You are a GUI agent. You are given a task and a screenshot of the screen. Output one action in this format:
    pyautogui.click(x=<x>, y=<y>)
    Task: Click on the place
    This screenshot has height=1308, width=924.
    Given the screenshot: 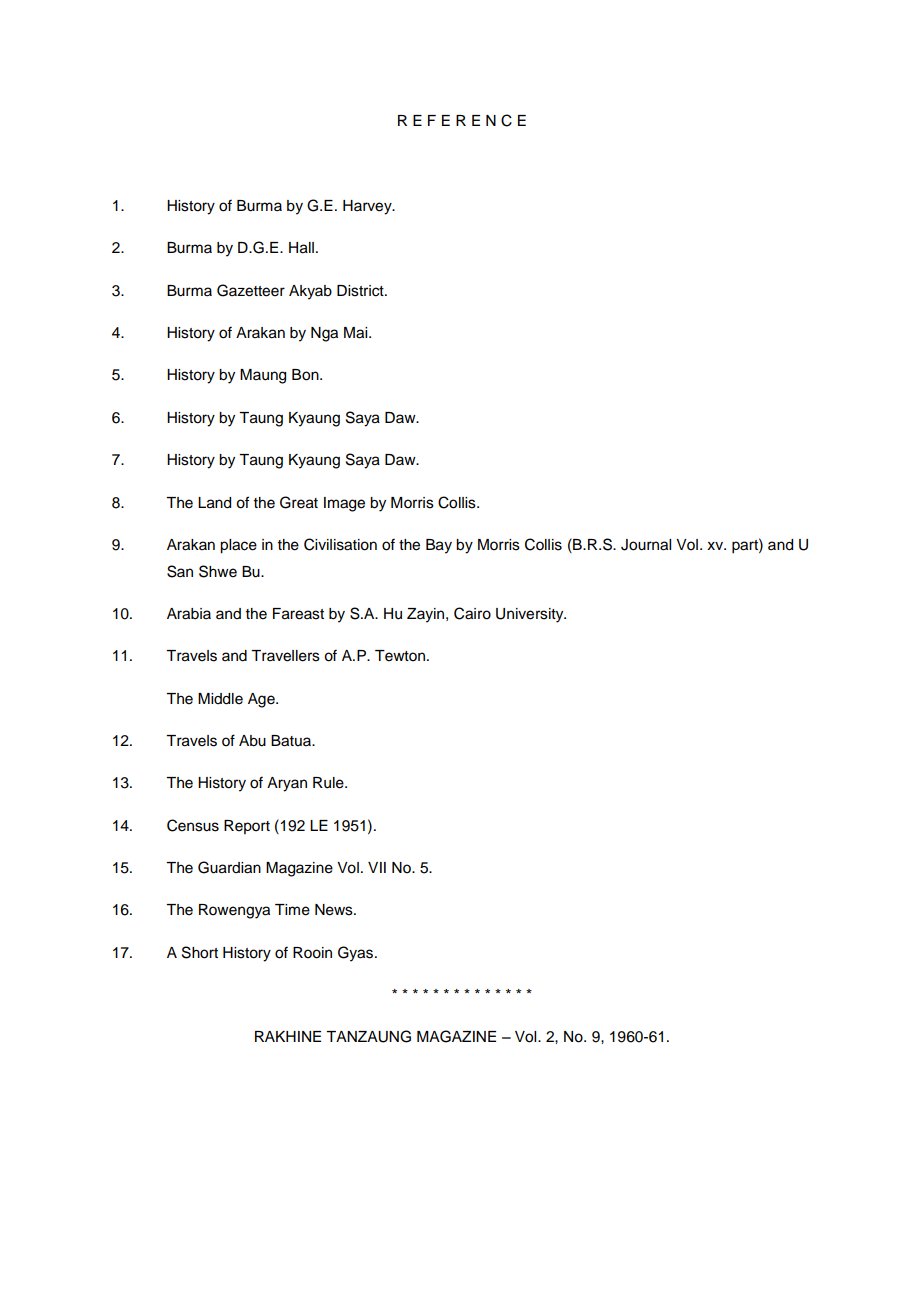 What is the action you would take?
    pyautogui.click(x=238, y=546)
